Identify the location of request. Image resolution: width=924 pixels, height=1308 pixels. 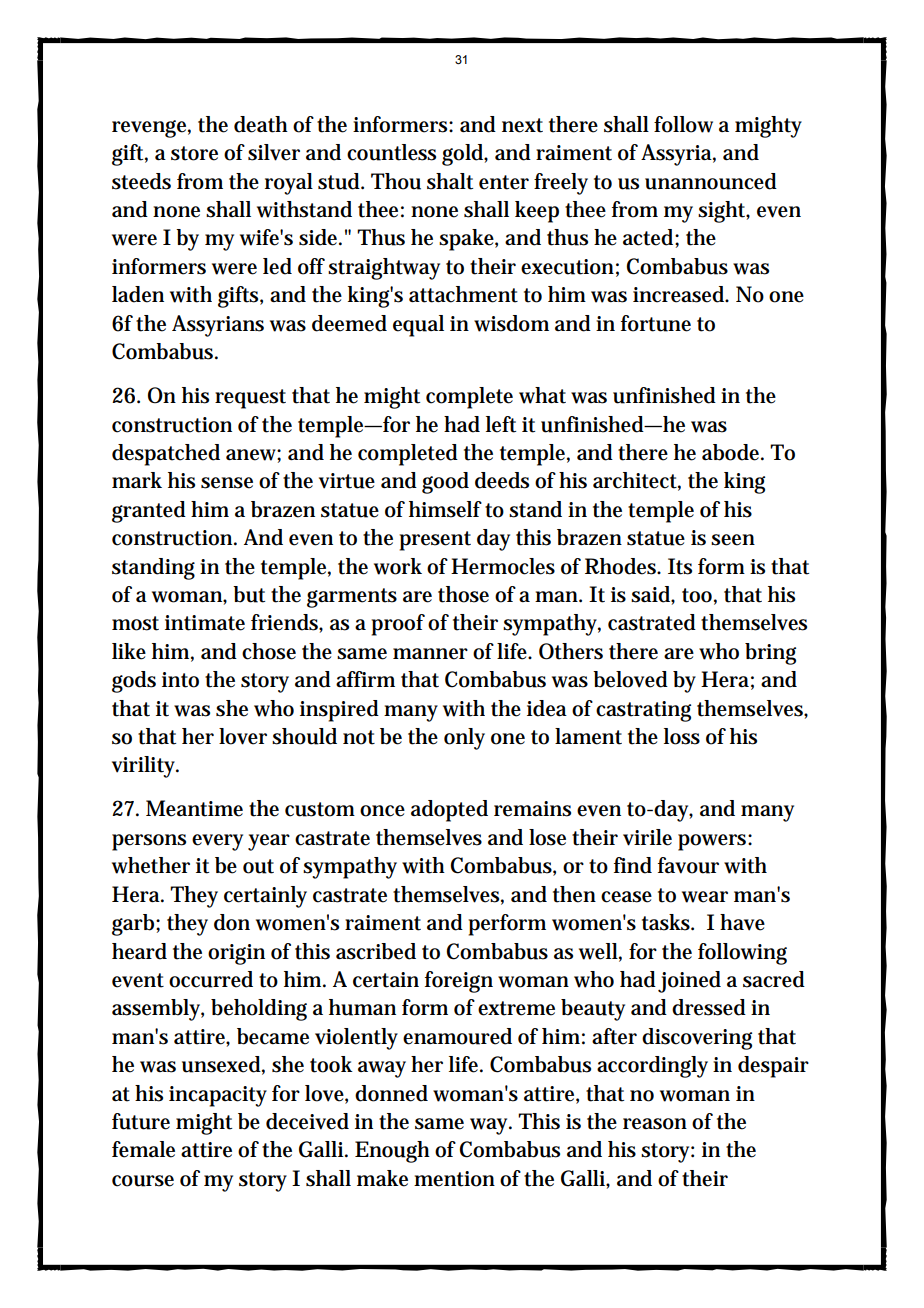
(250, 399).
